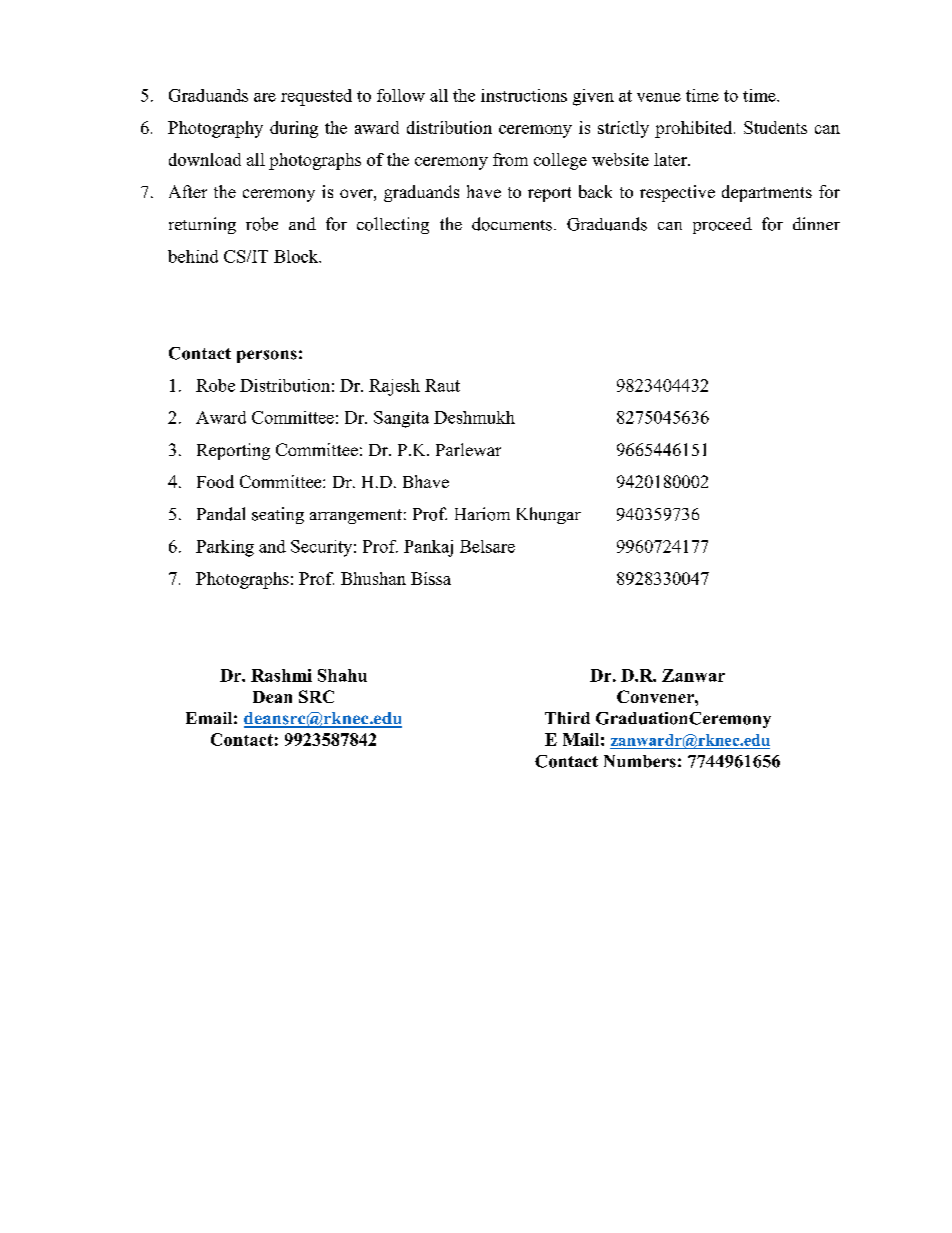 The image size is (952, 1233). Describe the element at coordinates (640, 761) in the screenshot. I see `Numbers` at that location.
